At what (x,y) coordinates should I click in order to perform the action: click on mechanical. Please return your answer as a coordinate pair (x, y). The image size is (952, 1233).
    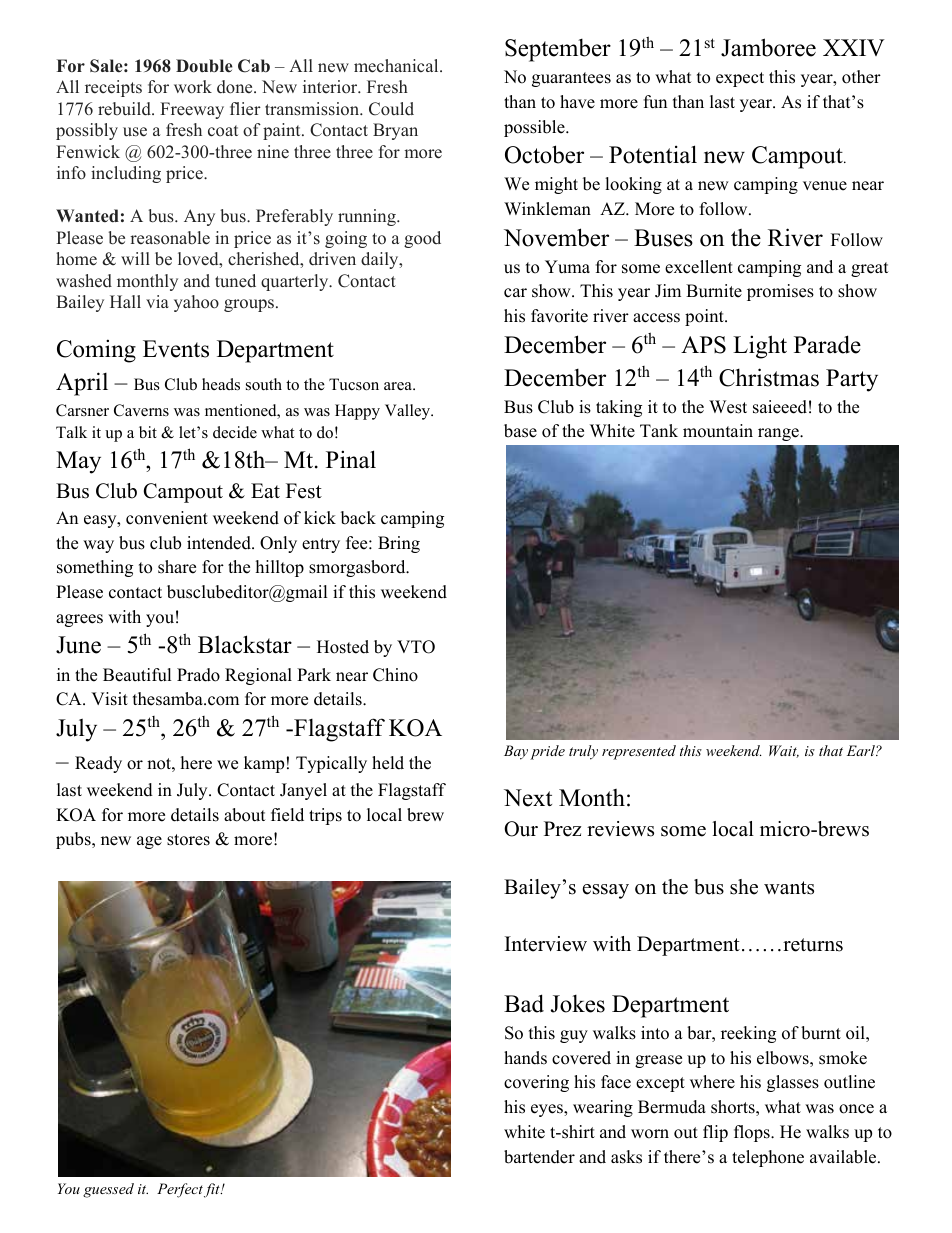
    Looking at the image, I should click on (397, 66).
